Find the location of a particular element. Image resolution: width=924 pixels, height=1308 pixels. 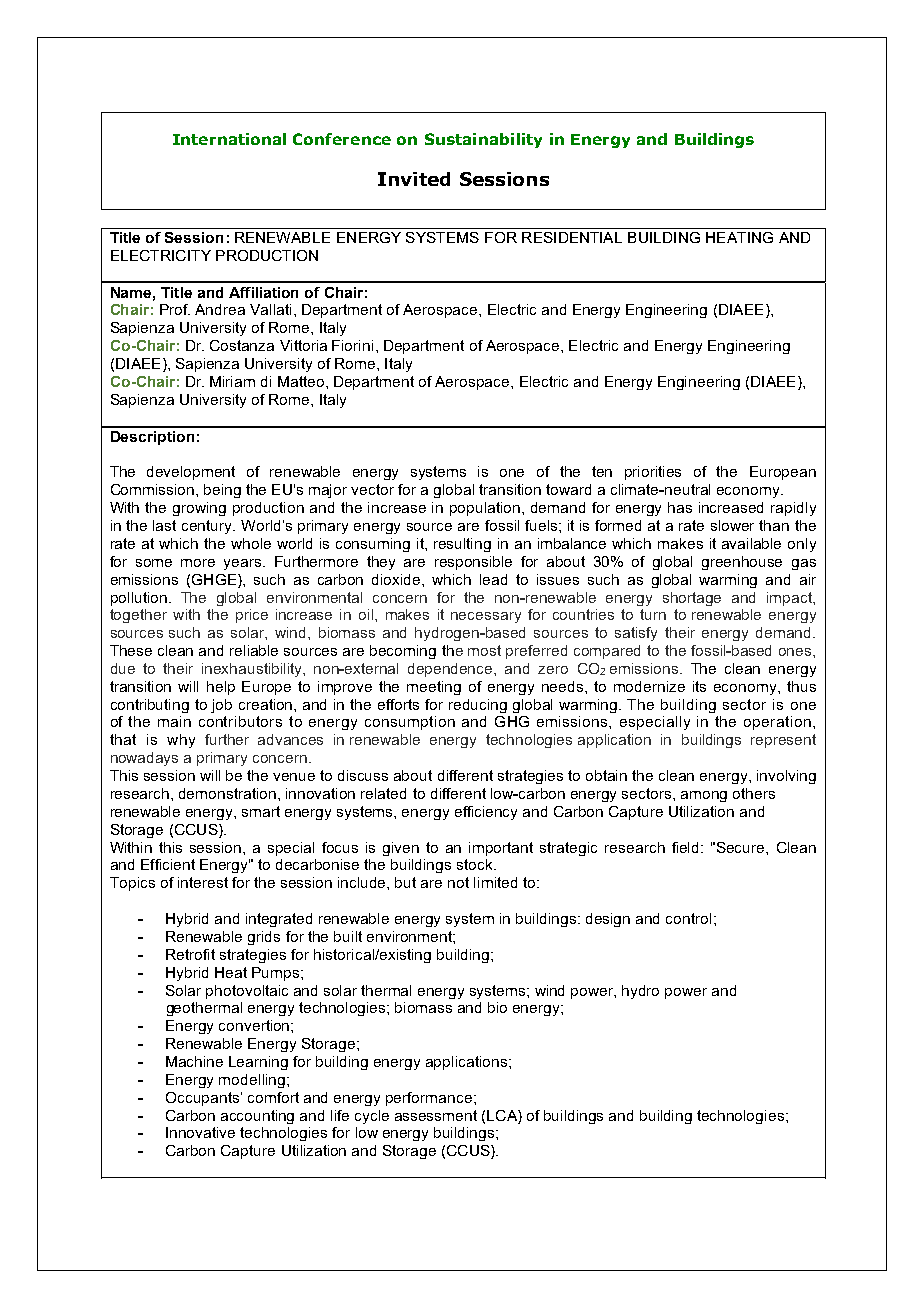

Innovative is located at coordinates (200, 1132).
